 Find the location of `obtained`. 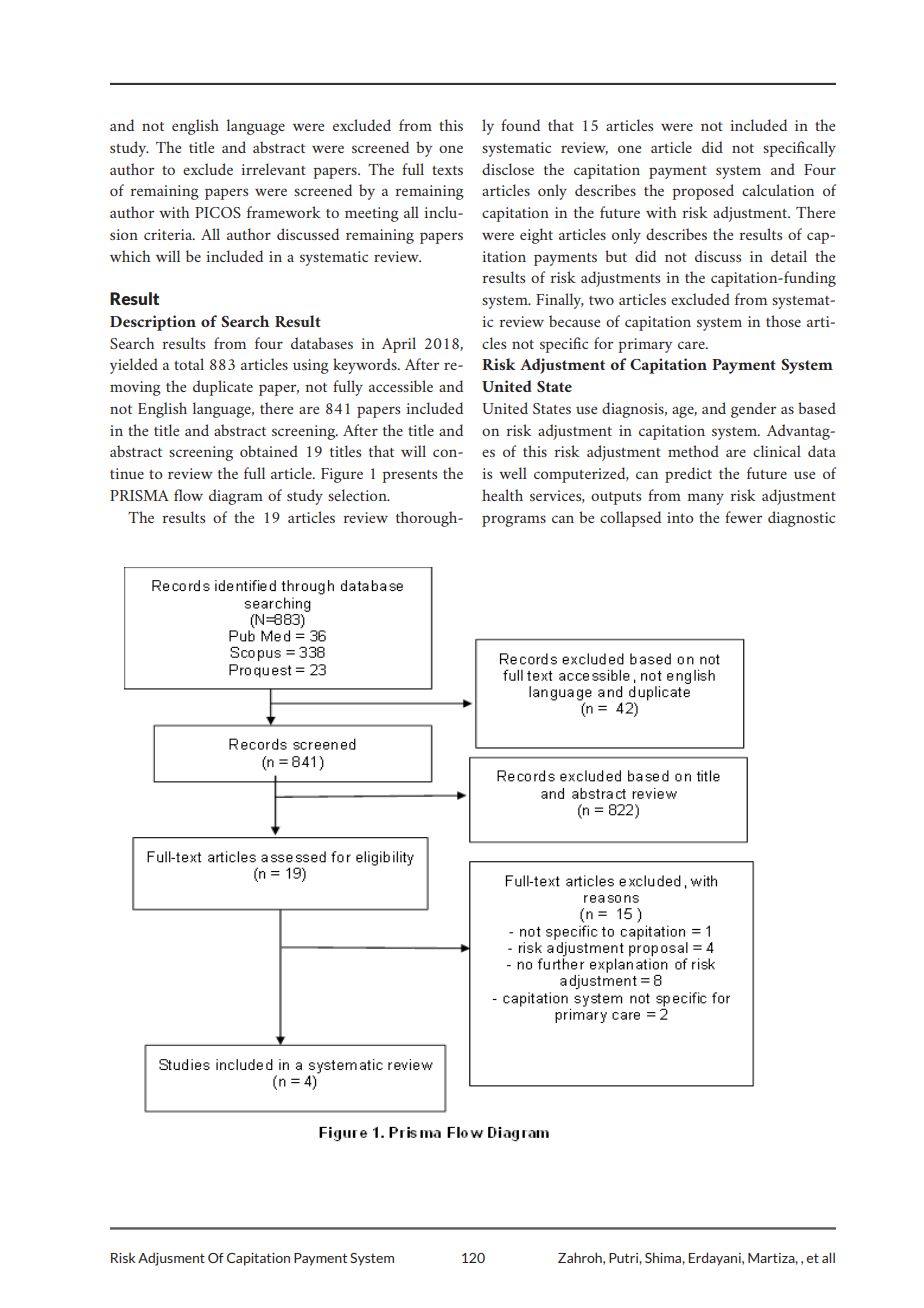

obtained is located at coordinates (269, 451).
